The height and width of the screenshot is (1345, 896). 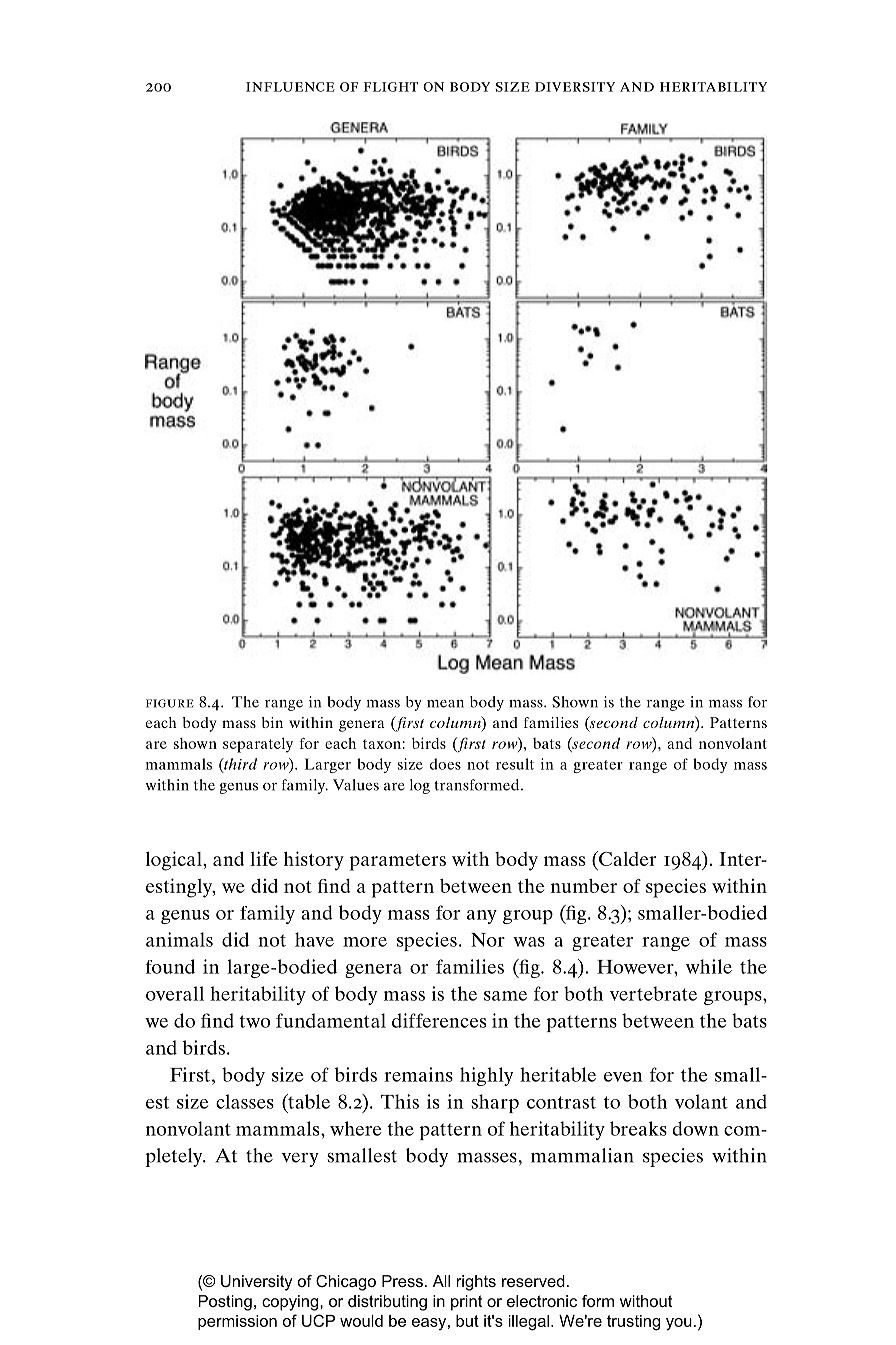 What do you see at coordinates (290, 87) in the screenshot?
I see `Influence` at bounding box center [290, 87].
